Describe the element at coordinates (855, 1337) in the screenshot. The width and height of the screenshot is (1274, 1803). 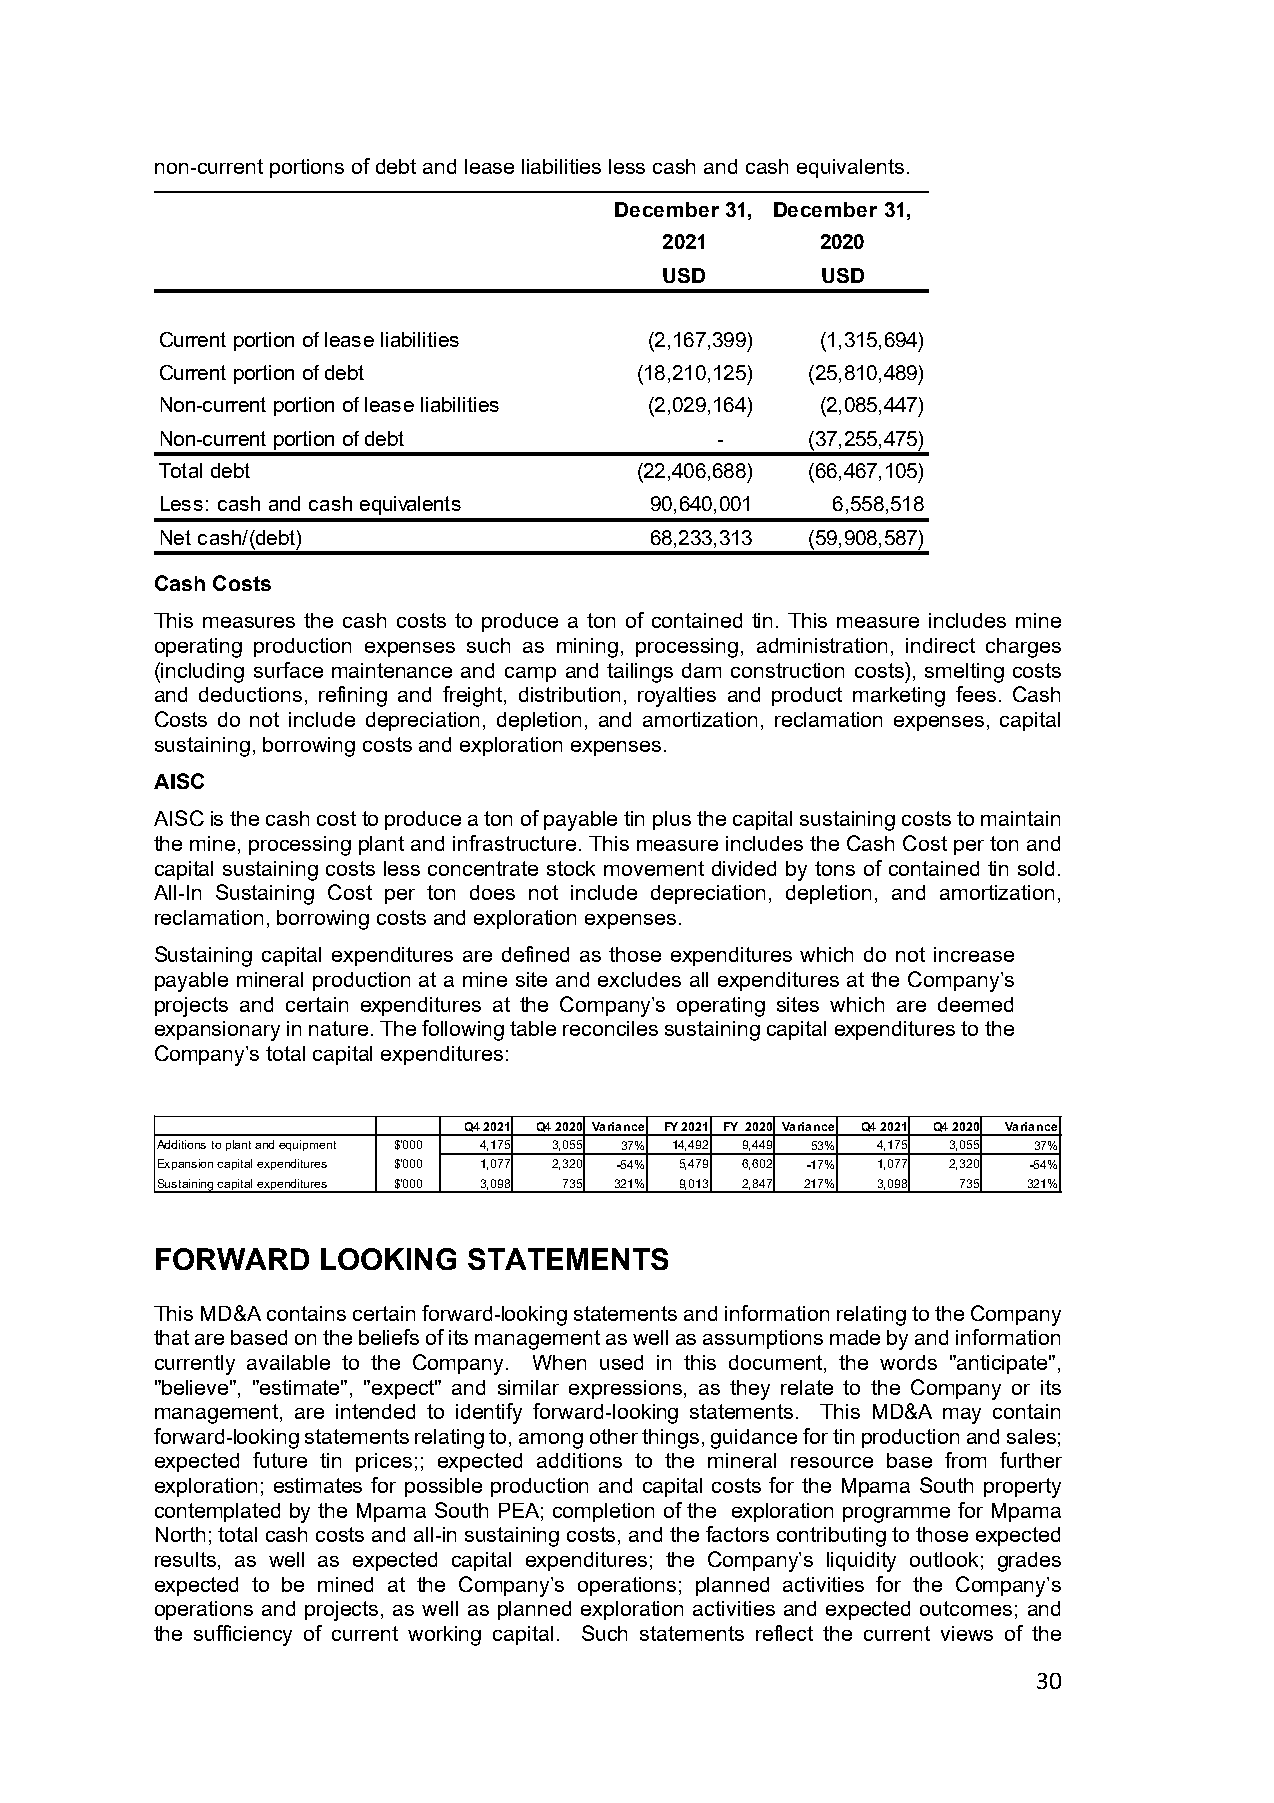
I see `made` at that location.
